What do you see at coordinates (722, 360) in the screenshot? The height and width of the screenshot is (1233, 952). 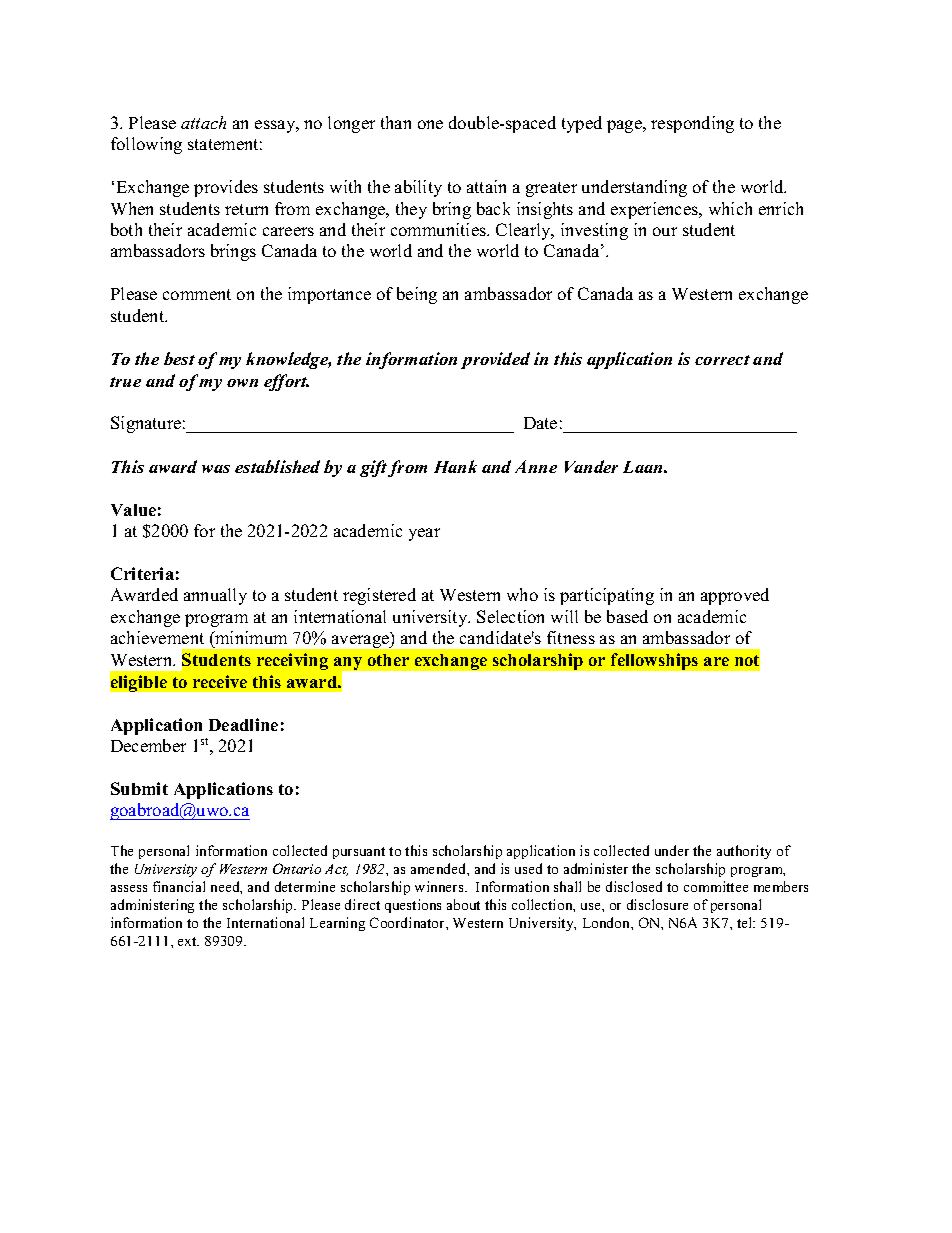 I see `correct` at bounding box center [722, 360].
